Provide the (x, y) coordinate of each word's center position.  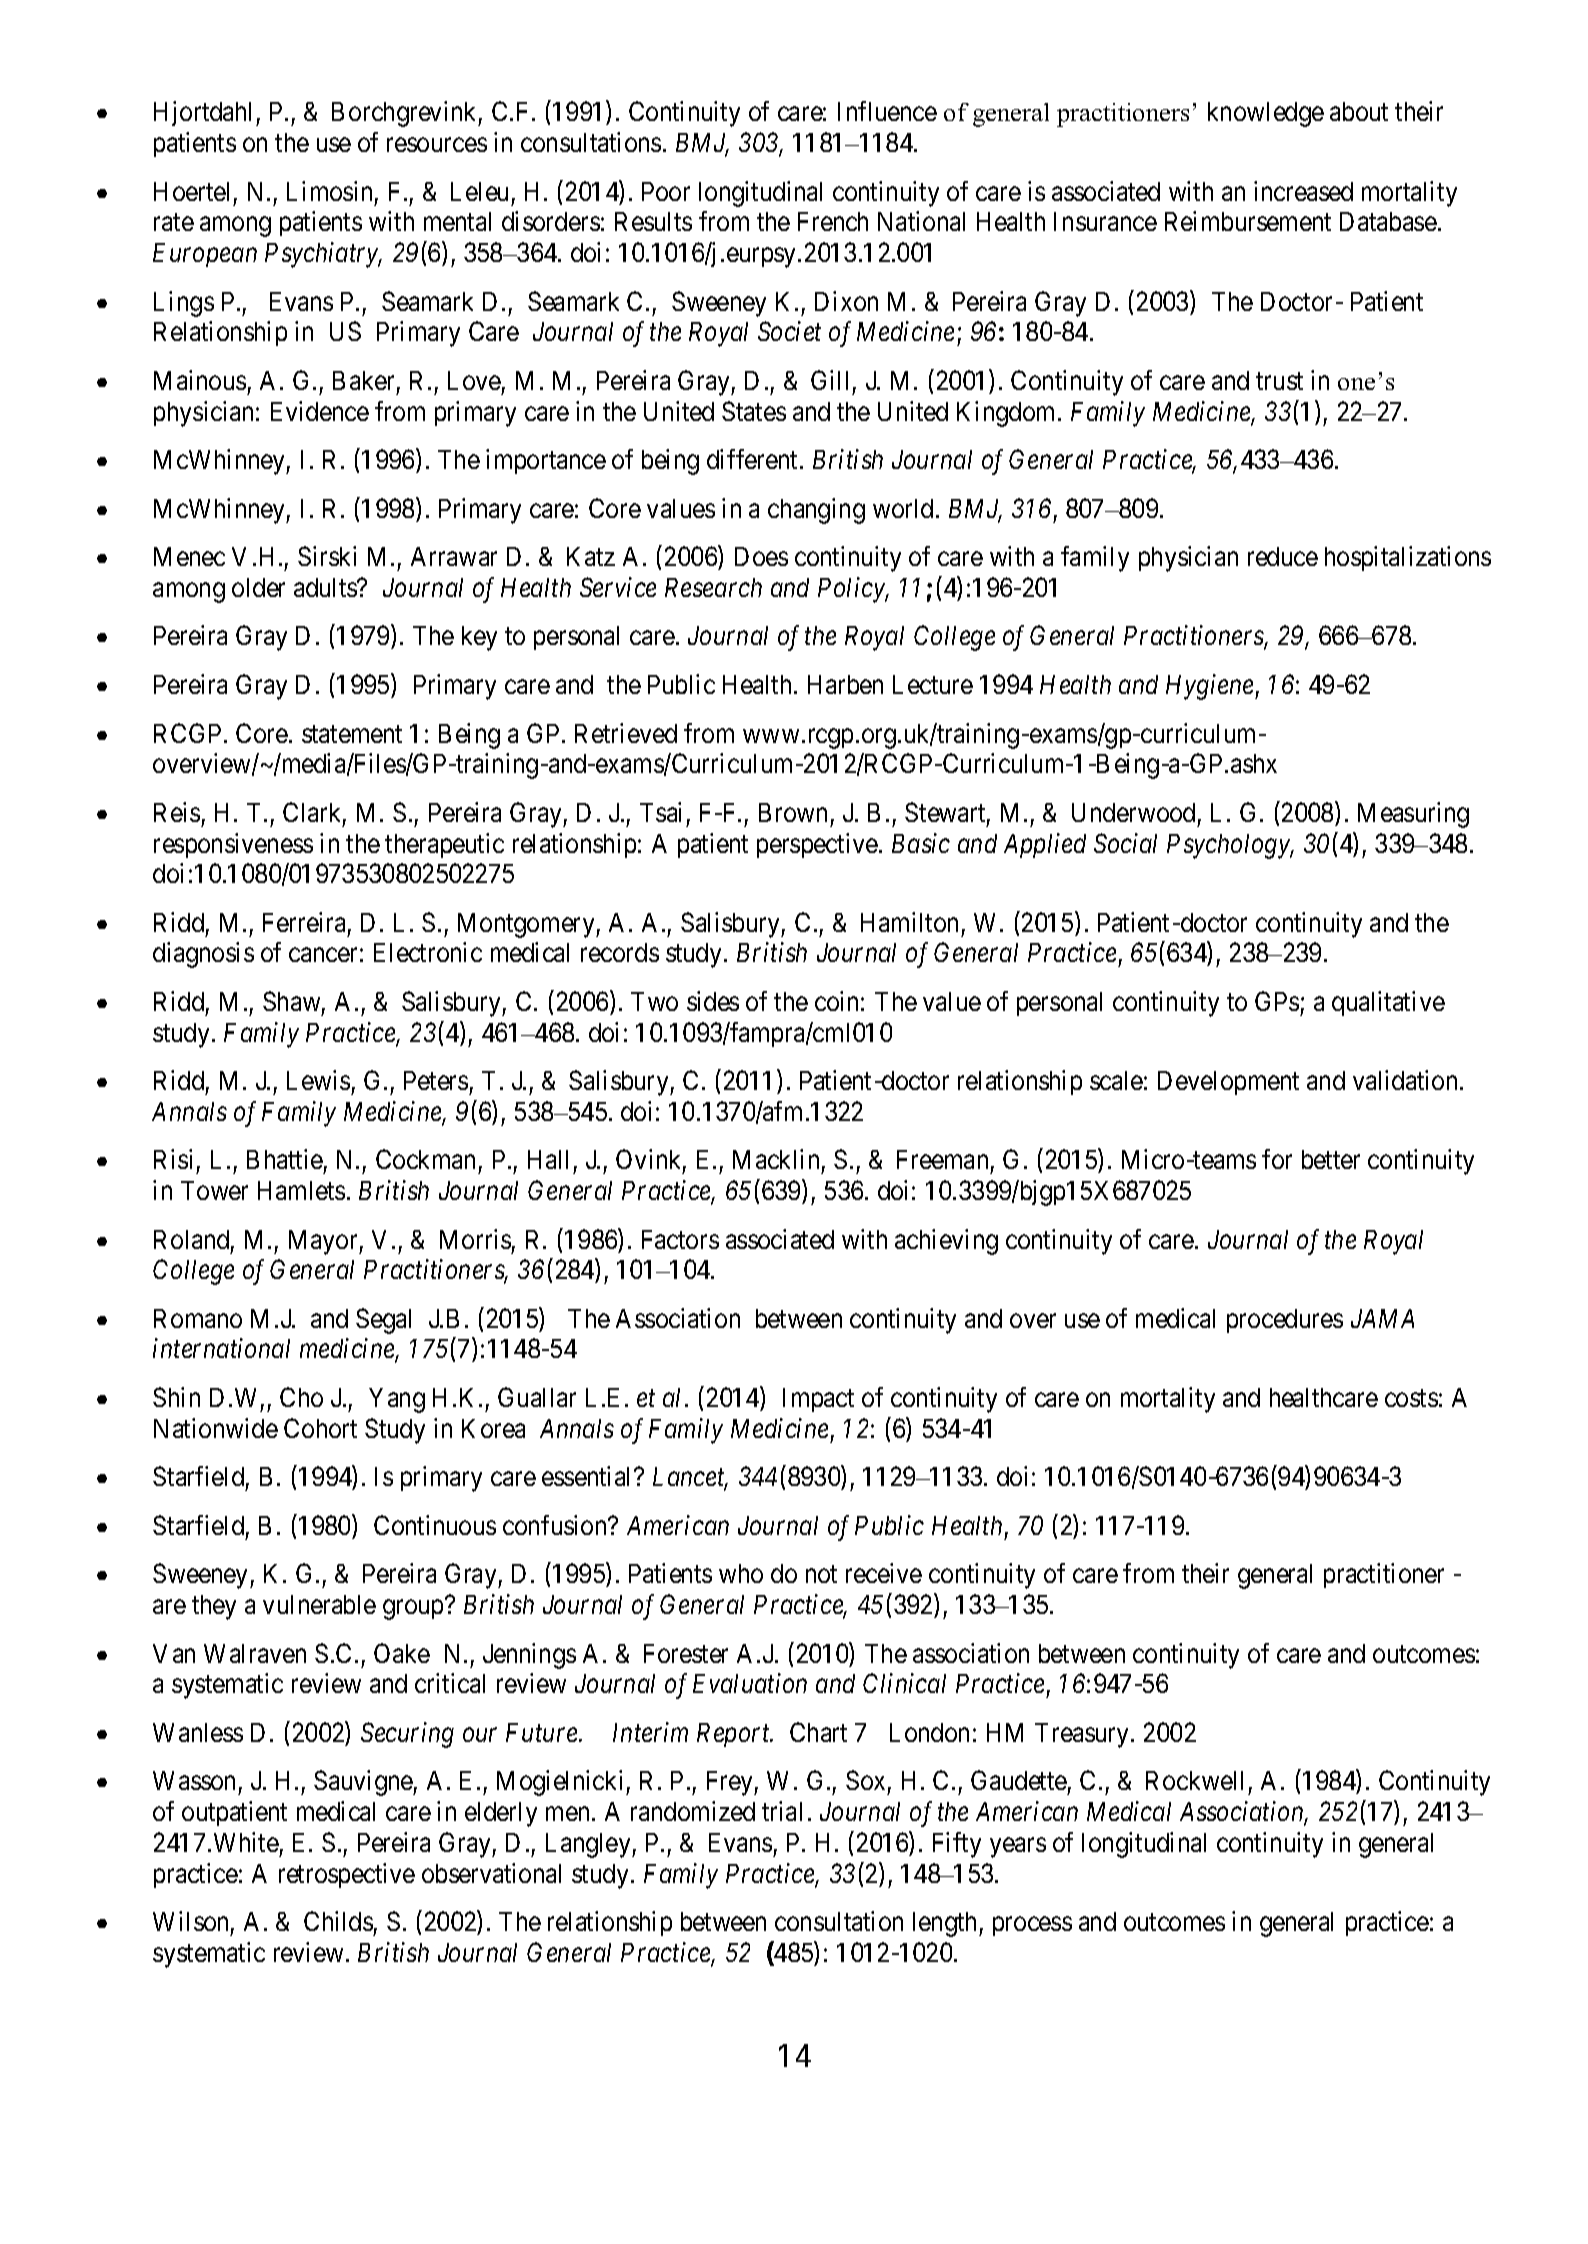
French (833, 221)
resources (437, 145)
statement (352, 734)
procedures (1285, 1321)
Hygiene (1211, 687)
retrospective (347, 1875)
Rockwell (1194, 1780)
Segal (383, 1321)
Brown (793, 812)
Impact (818, 1400)
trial (782, 1811)
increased (1303, 191)
